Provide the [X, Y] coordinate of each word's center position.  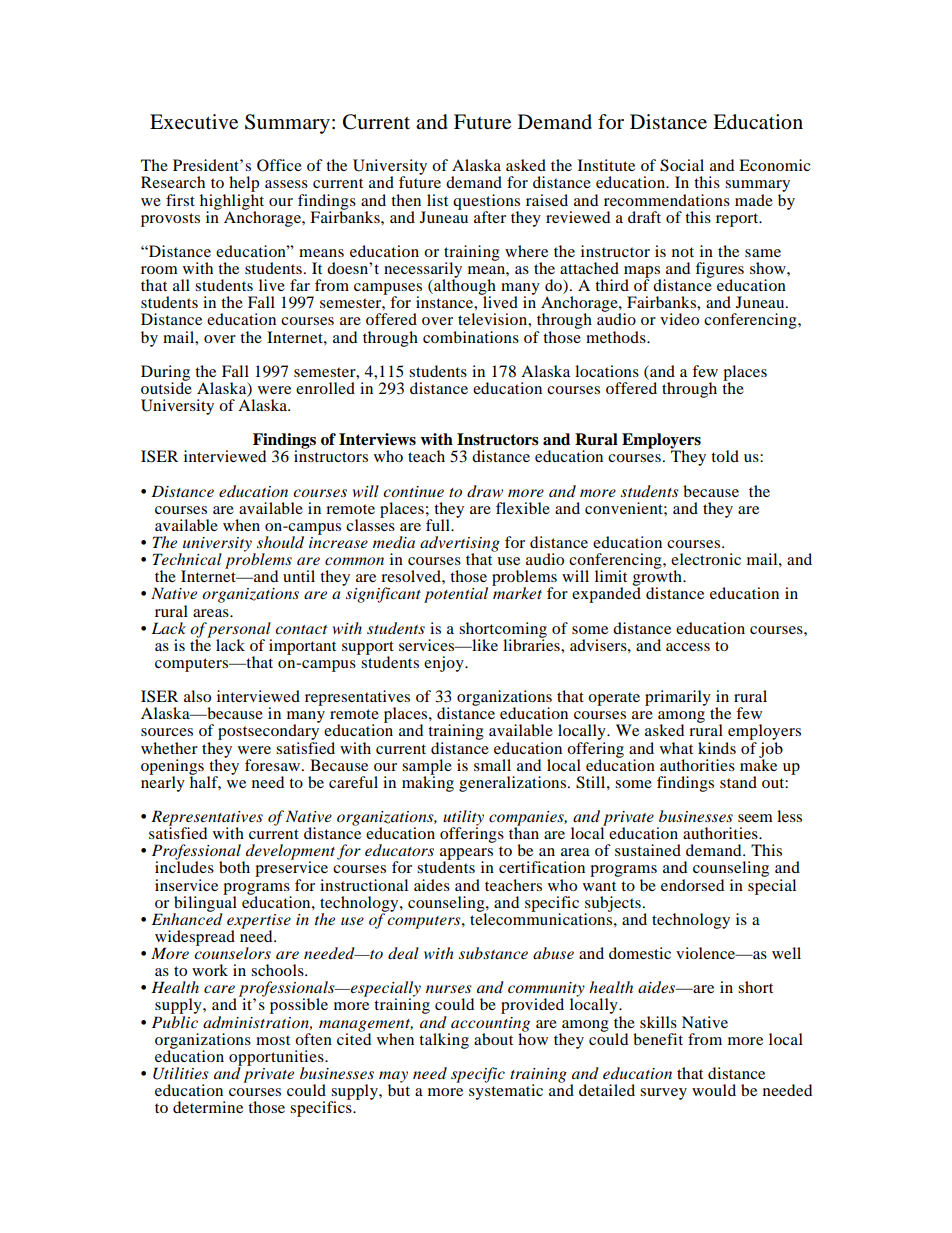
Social [682, 165]
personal [239, 631]
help [244, 185]
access [688, 647]
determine [208, 1107]
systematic [506, 1091]
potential [456, 595]
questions [486, 203]
